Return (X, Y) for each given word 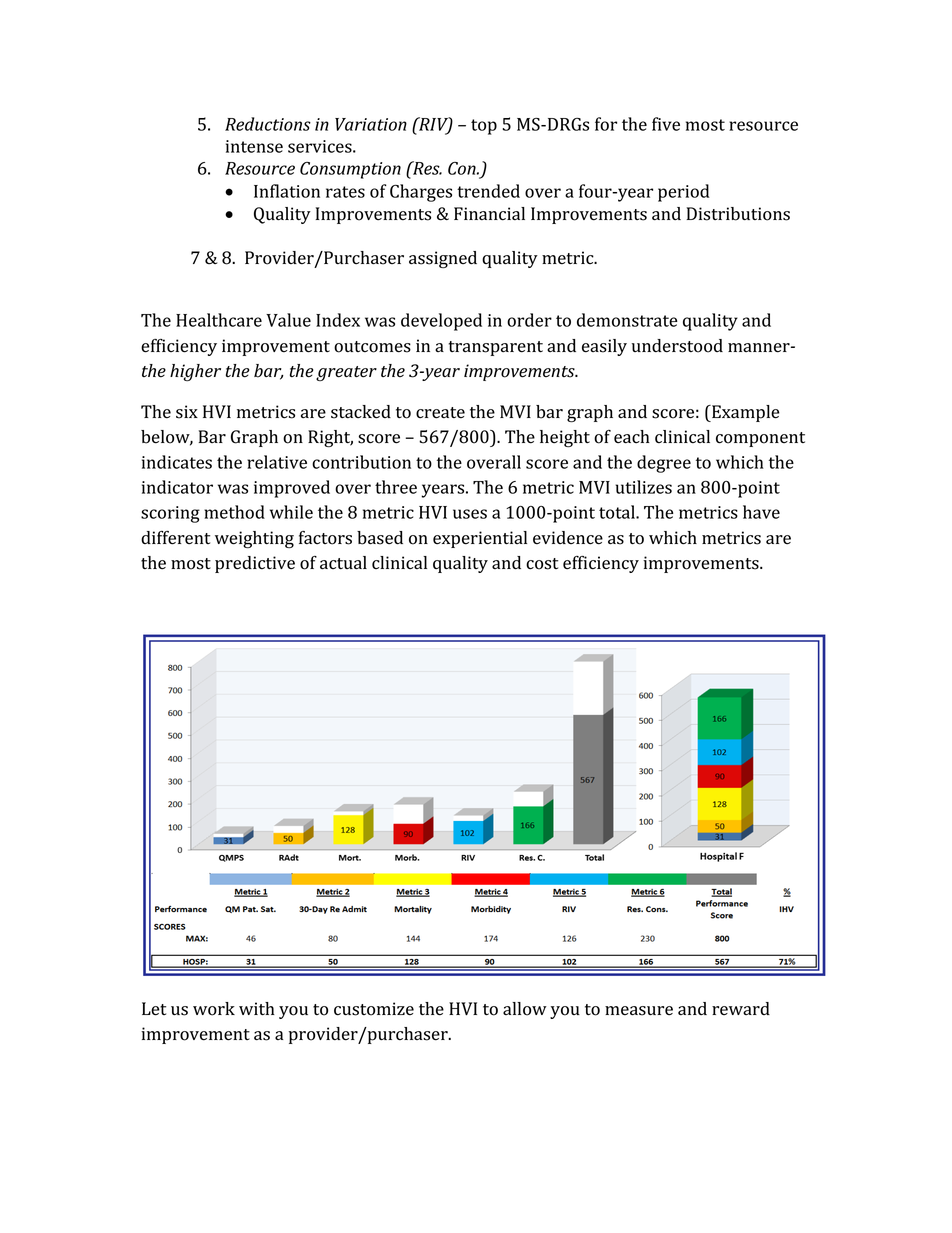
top (484, 127)
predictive (255, 564)
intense (254, 146)
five (666, 124)
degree (664, 464)
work (214, 1009)
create (440, 413)
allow (525, 1009)
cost (542, 564)
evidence (568, 538)
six (187, 412)
